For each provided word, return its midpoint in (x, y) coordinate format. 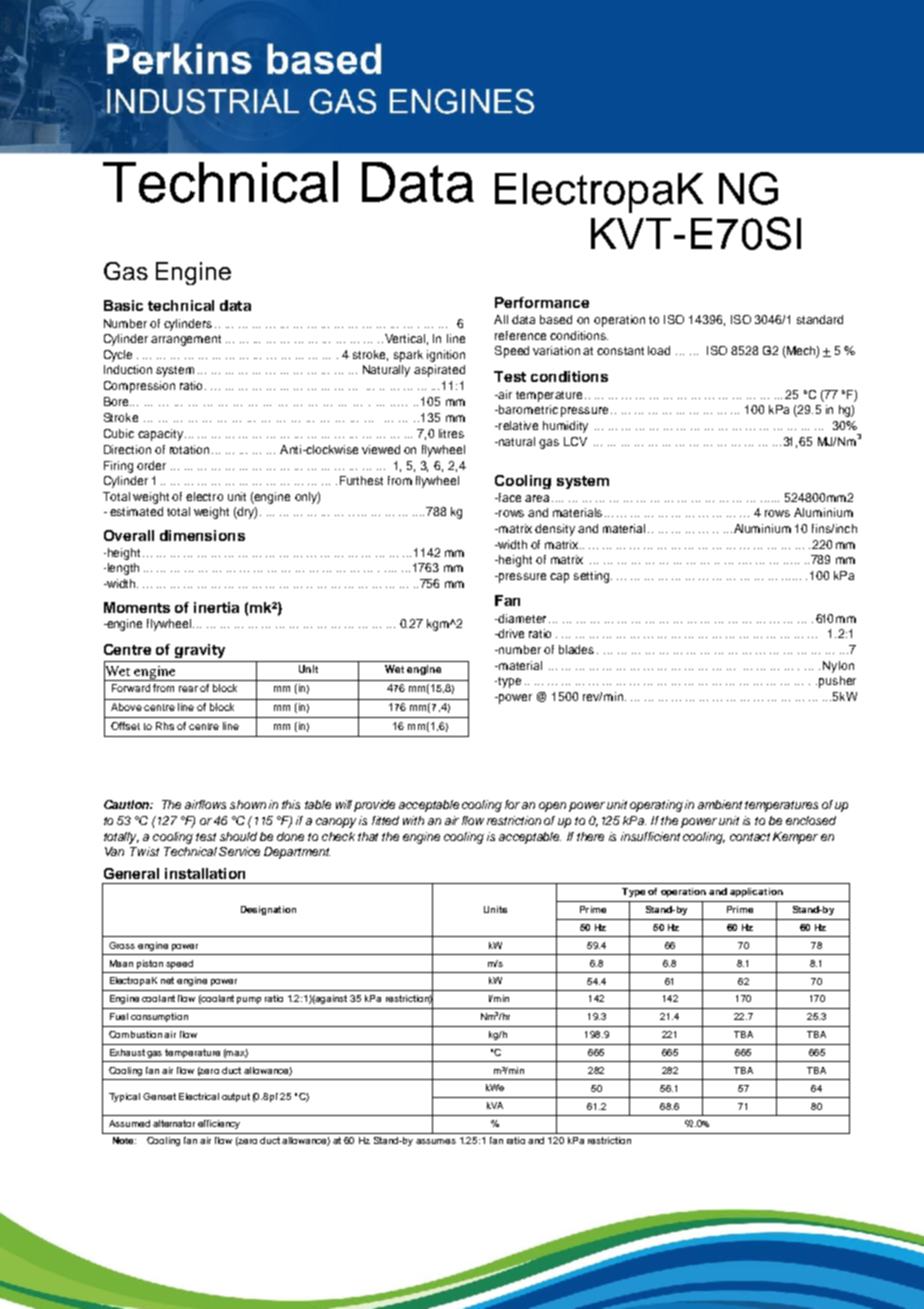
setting (593, 577)
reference (520, 335)
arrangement (186, 340)
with (413, 820)
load (659, 350)
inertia (216, 607)
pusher (837, 682)
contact (750, 837)
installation (205, 873)
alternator (174, 1123)
